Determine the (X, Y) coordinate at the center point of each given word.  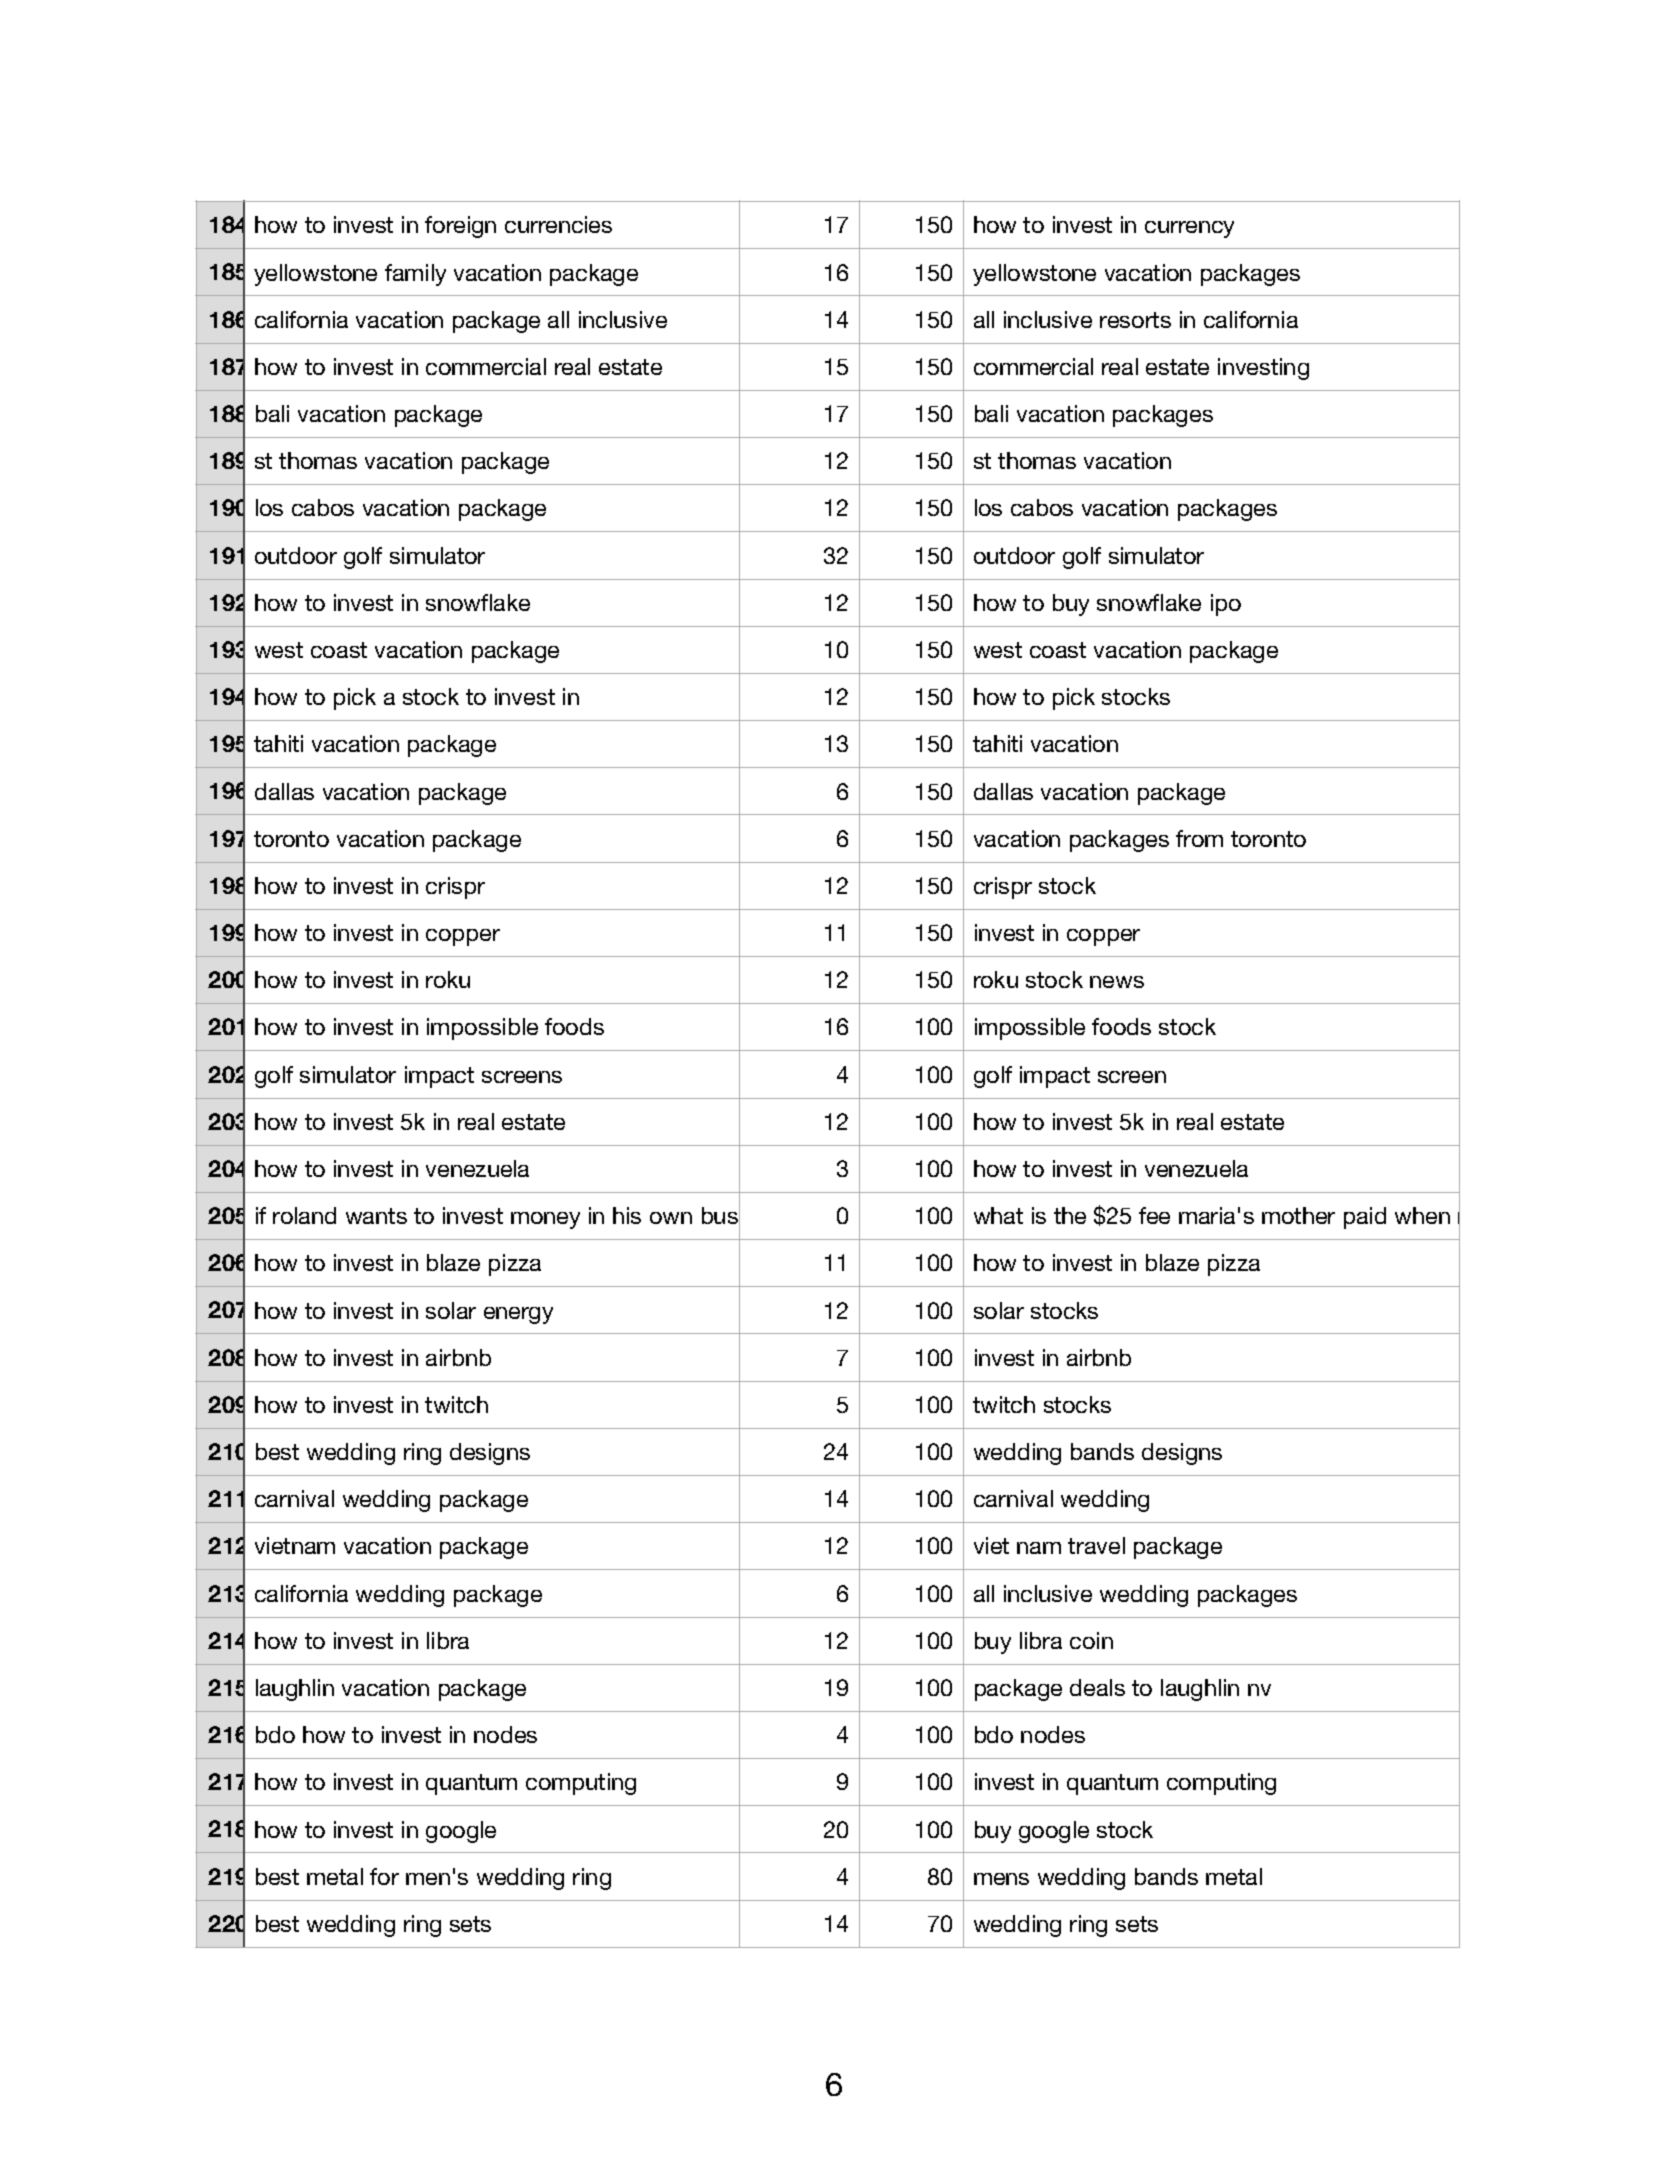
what (998, 1215)
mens (1001, 1879)
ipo (1226, 605)
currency (1189, 229)
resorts (1135, 320)
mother (1298, 1215)
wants (376, 1216)
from (1199, 838)
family (415, 275)
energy (518, 1315)
